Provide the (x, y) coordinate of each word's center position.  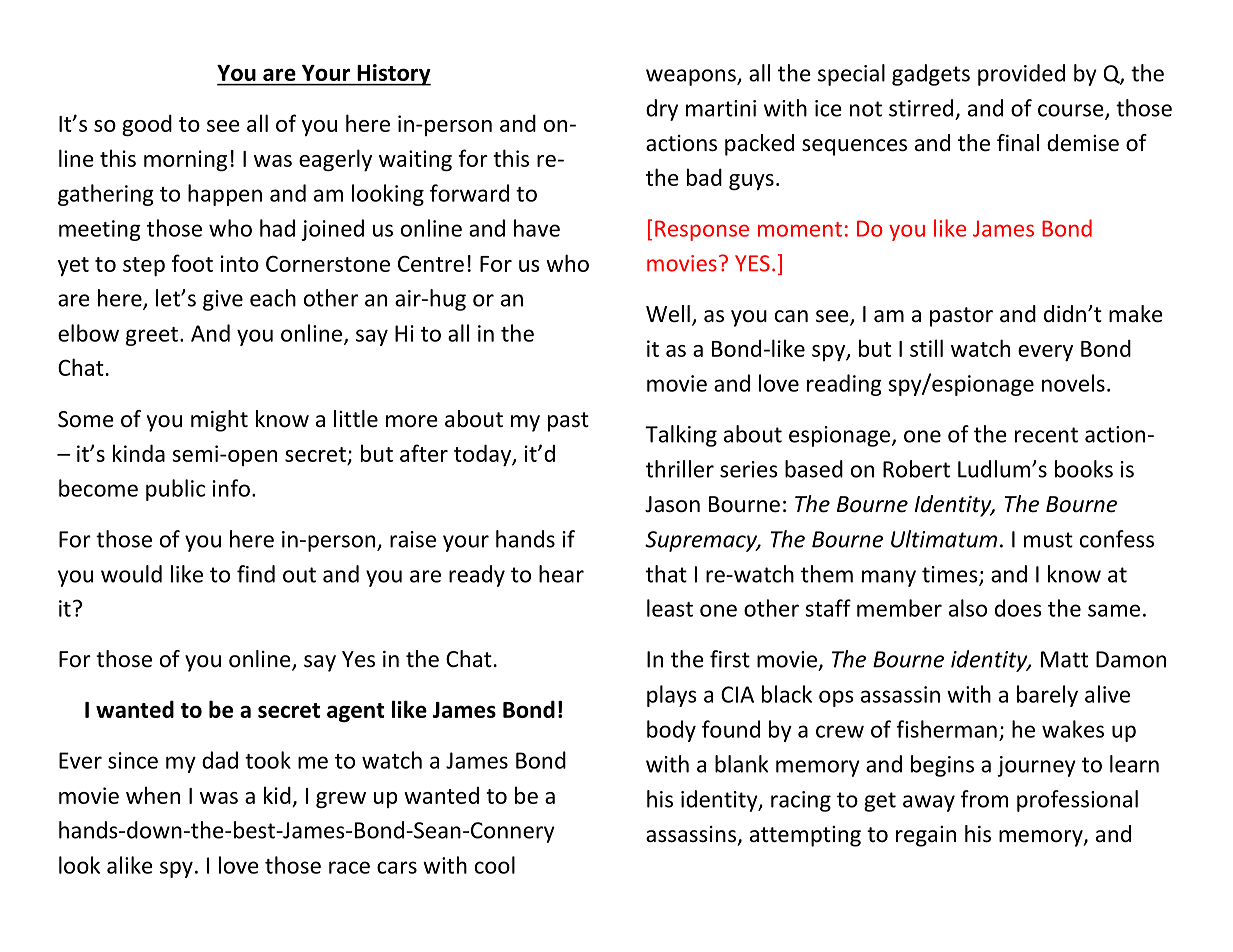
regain (926, 836)
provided (1021, 75)
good (147, 125)
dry (662, 110)
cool (495, 865)
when (153, 795)
